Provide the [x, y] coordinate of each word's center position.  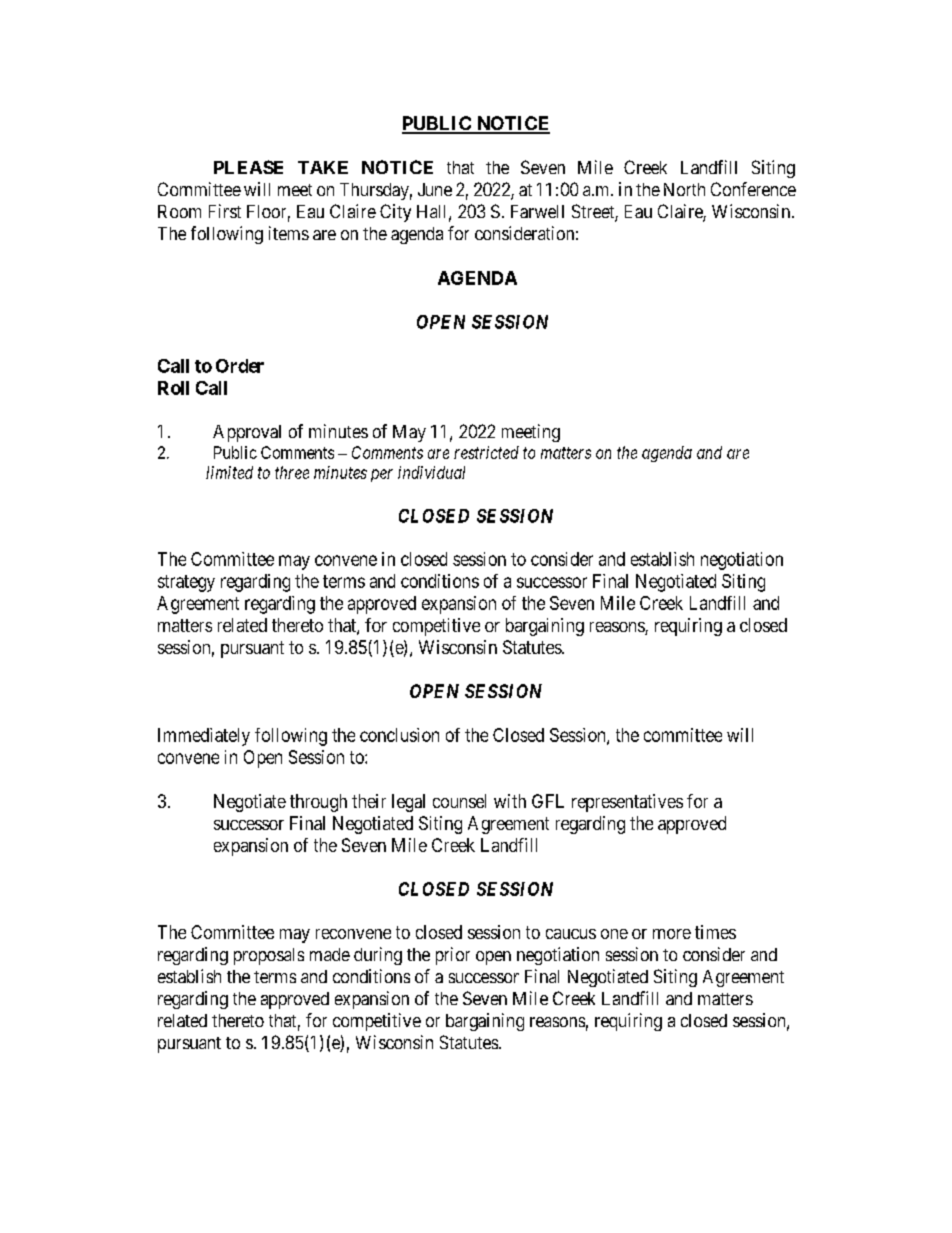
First [225, 211]
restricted [486, 452]
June [435, 189]
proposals [269, 956]
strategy [186, 583]
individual [431, 472]
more [672, 934]
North [684, 189]
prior [453, 956]
